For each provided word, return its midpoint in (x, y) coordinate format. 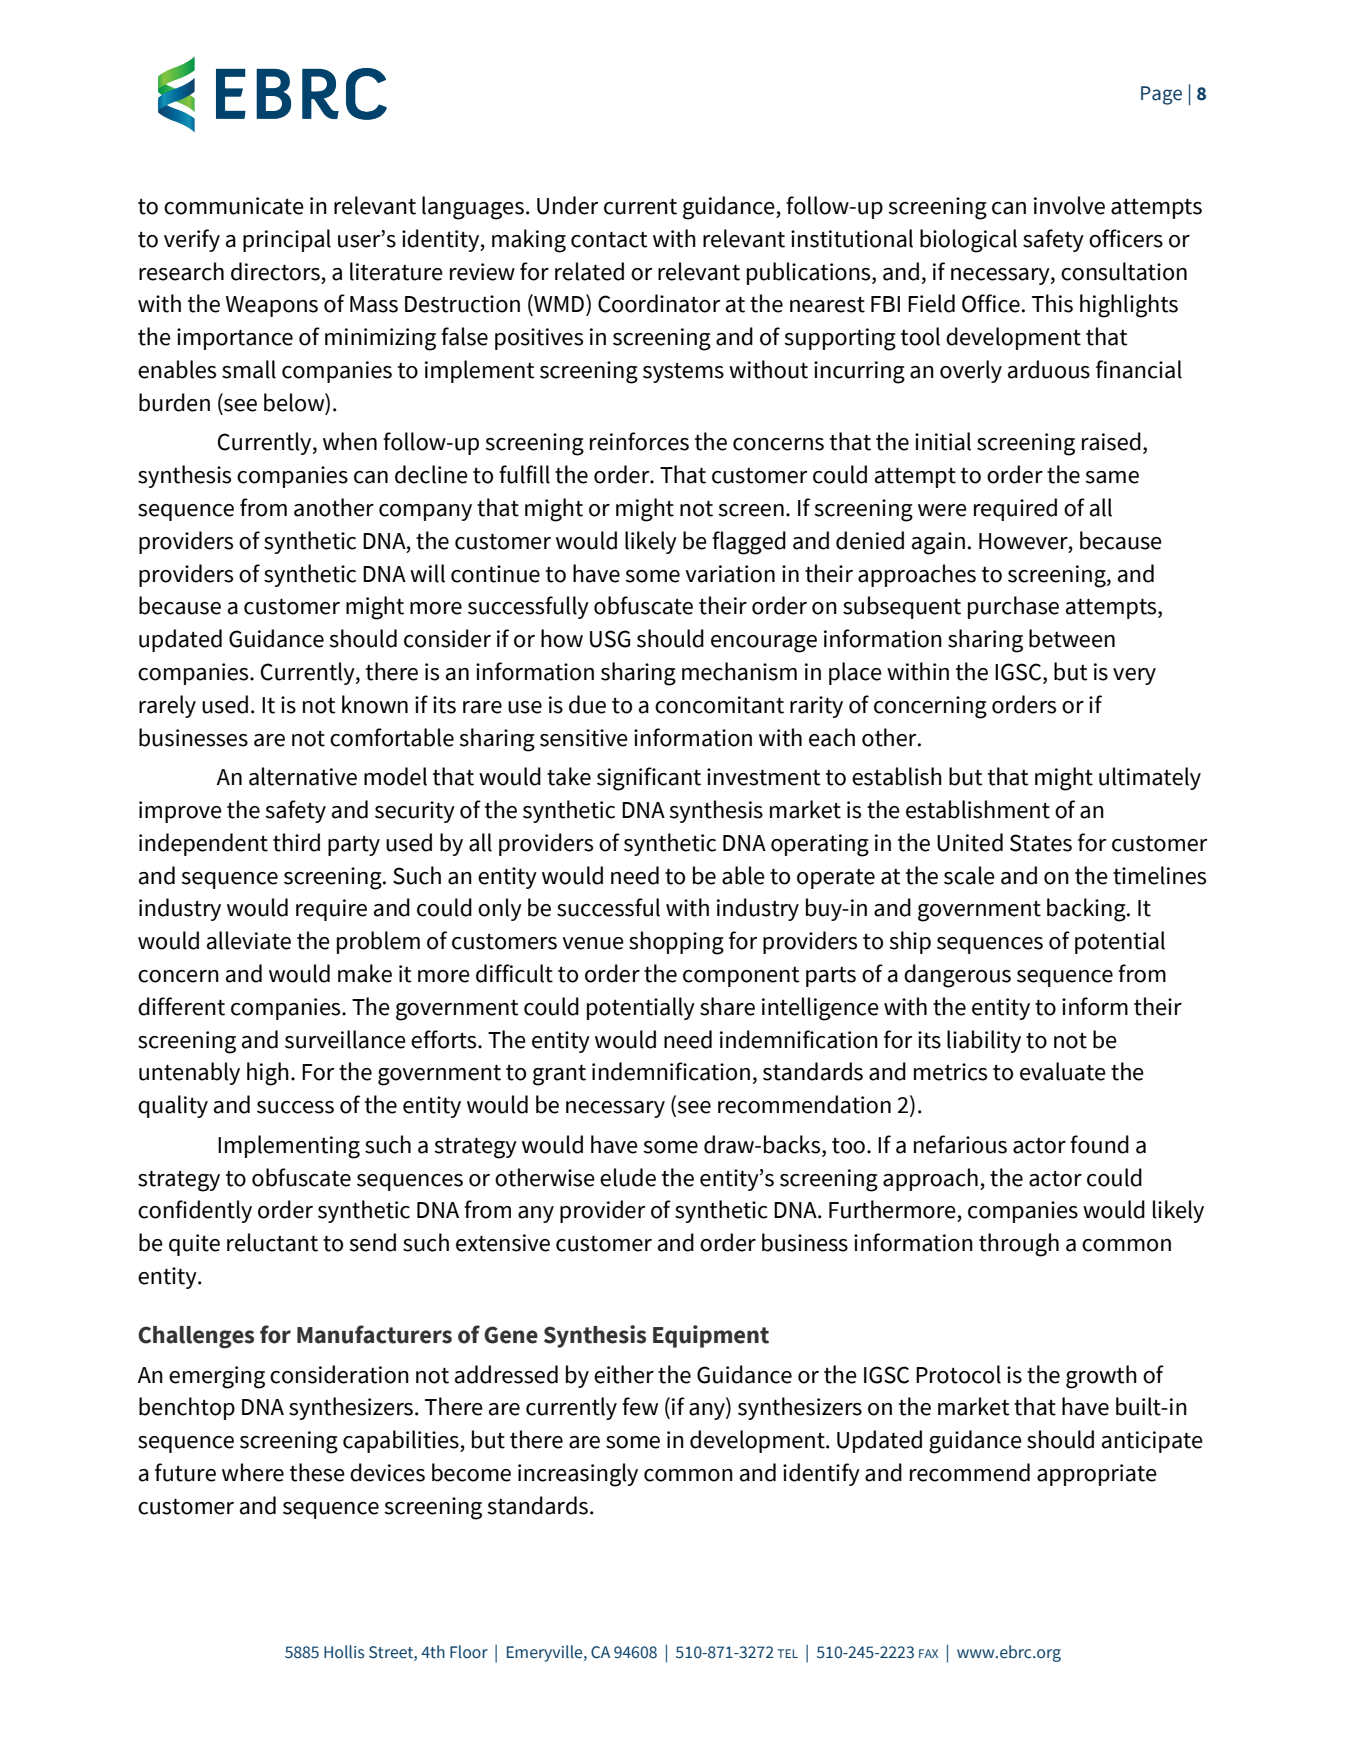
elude (628, 1177)
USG (610, 639)
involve (1069, 205)
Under (567, 205)
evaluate (1063, 1071)
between (1072, 638)
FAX (928, 1653)
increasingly (578, 1475)
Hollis (344, 1652)
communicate (234, 206)
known (375, 704)
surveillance (345, 1039)
